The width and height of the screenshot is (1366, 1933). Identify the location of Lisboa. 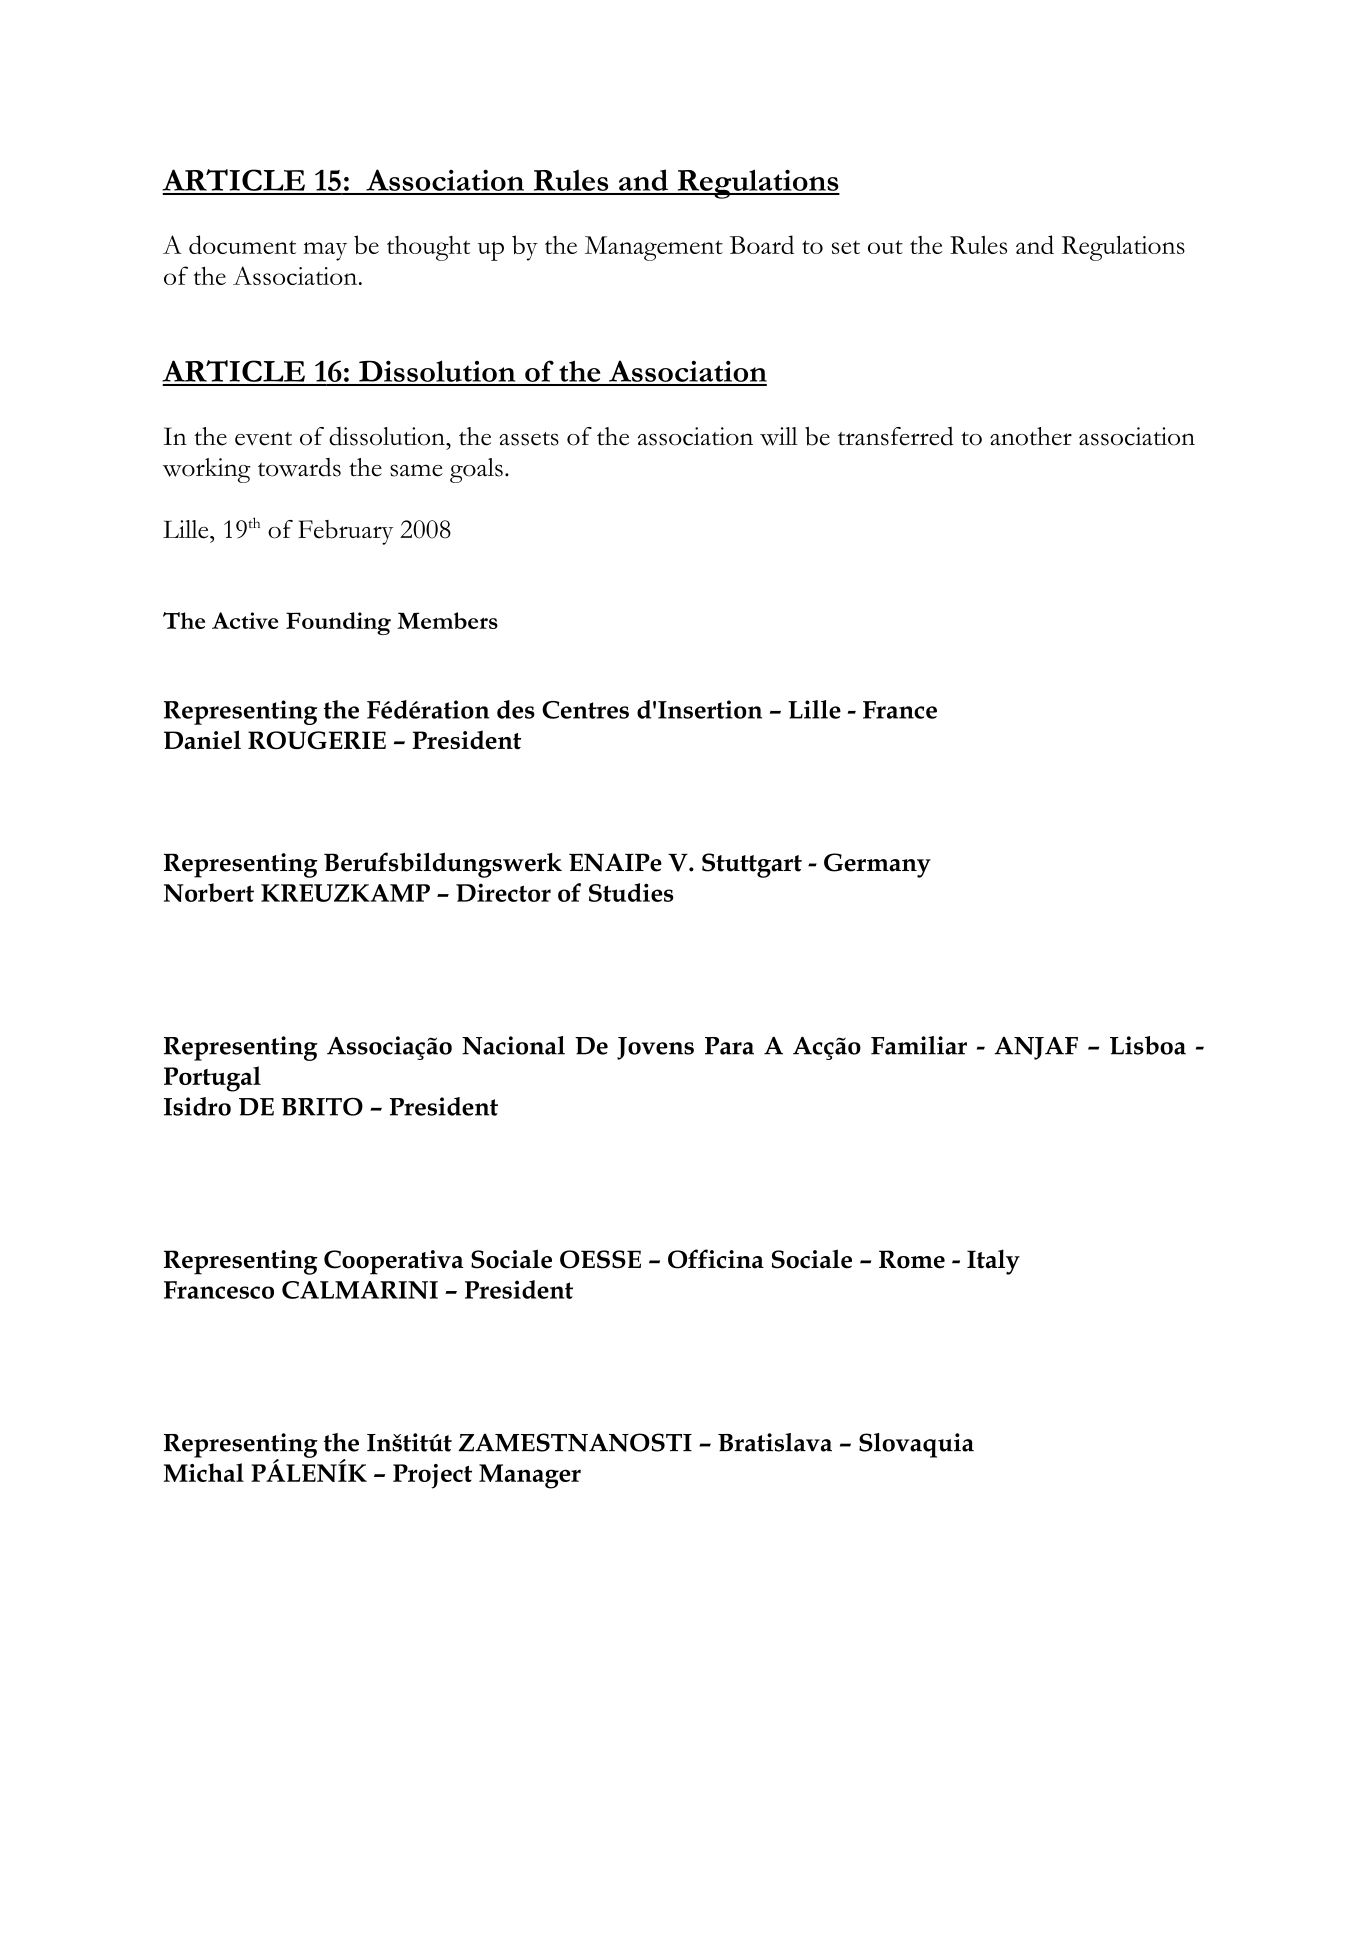
(1148, 1045).
